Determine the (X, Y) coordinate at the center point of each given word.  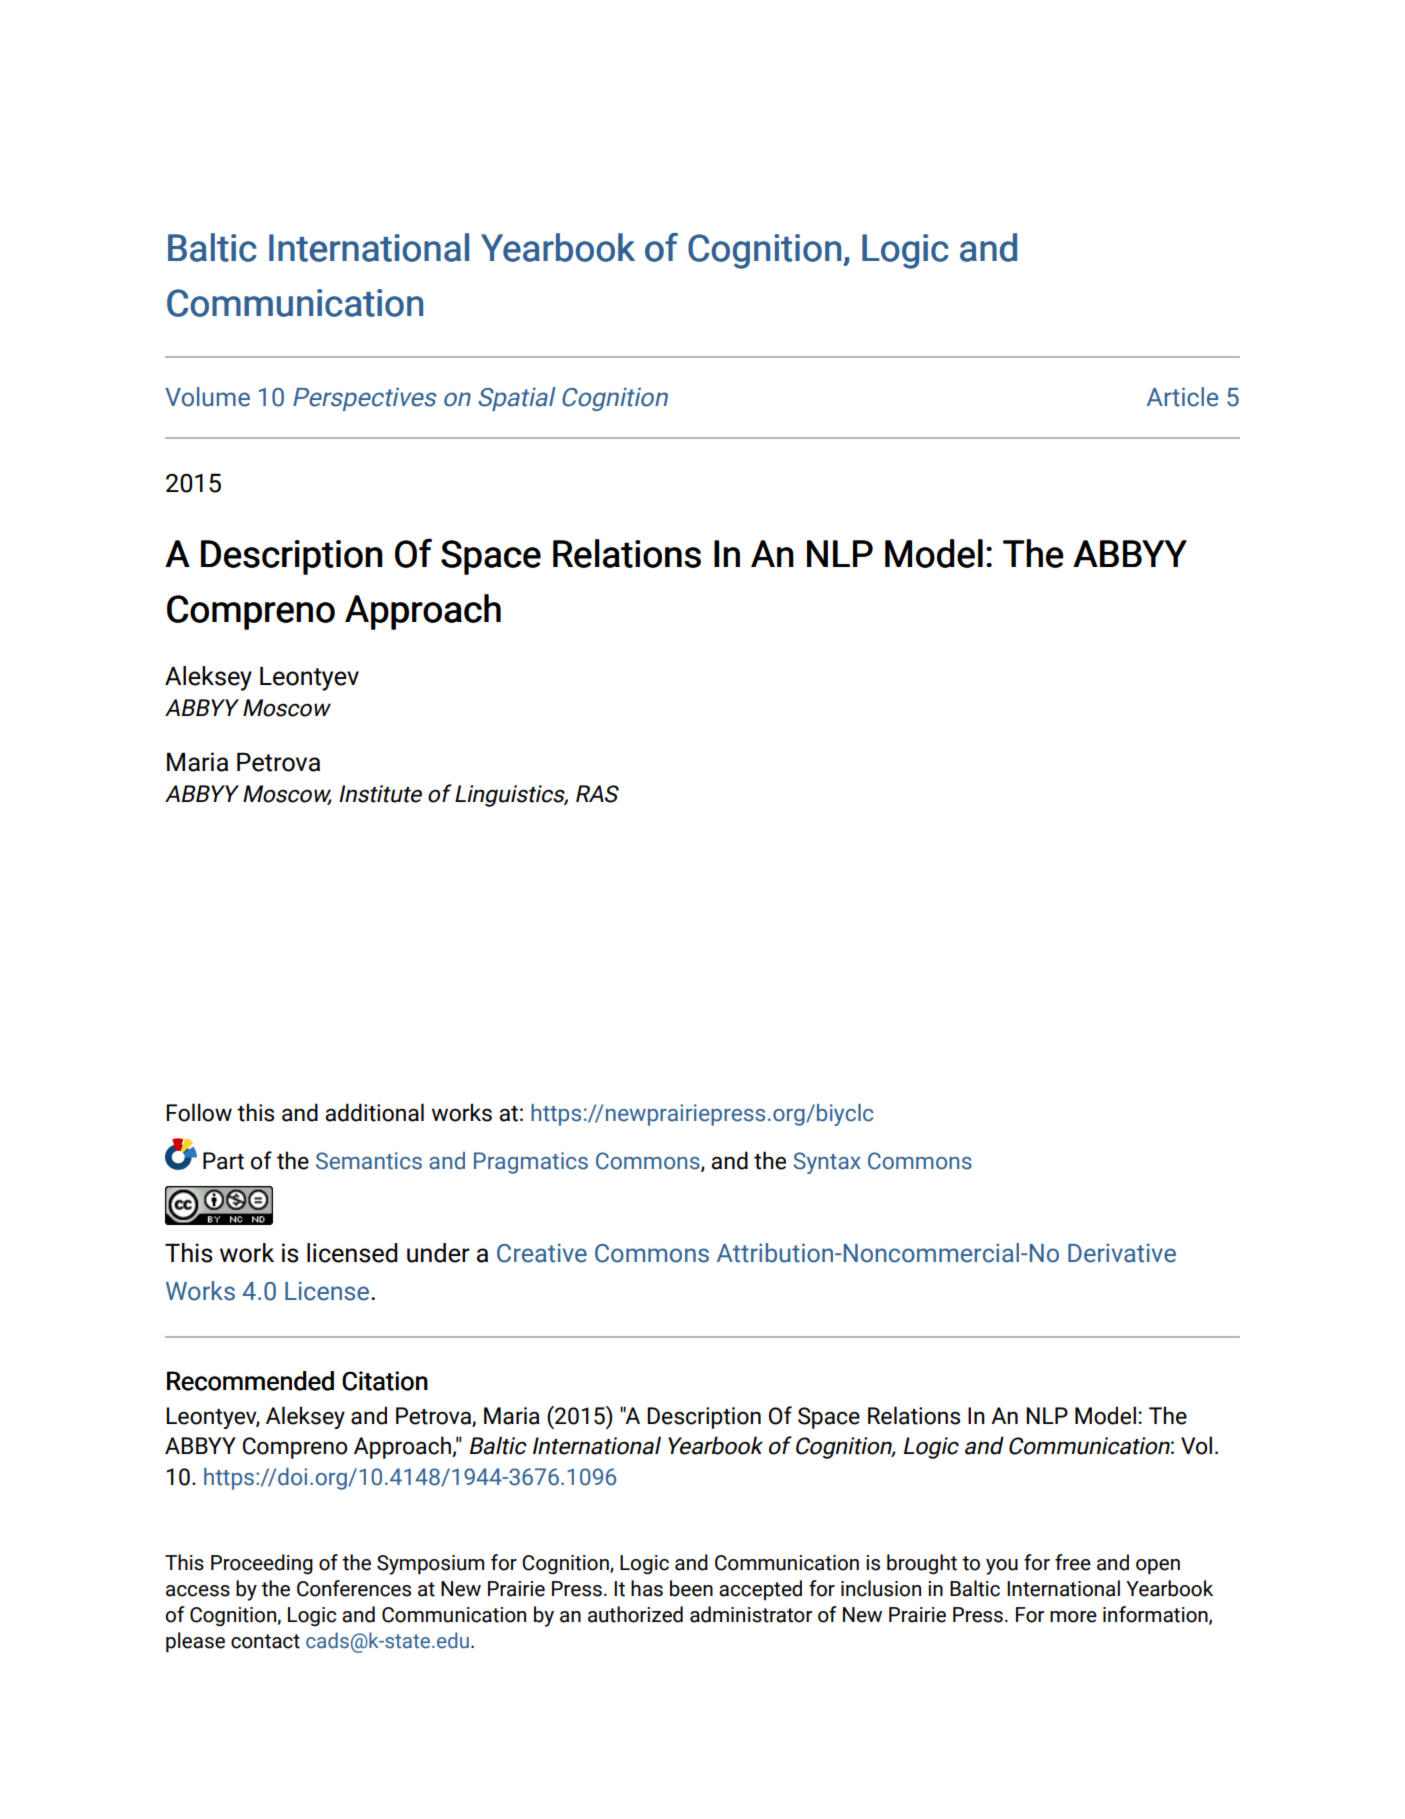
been (691, 1588)
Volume (207, 397)
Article (1182, 397)
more (1073, 1617)
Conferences (354, 1588)
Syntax (827, 1163)
